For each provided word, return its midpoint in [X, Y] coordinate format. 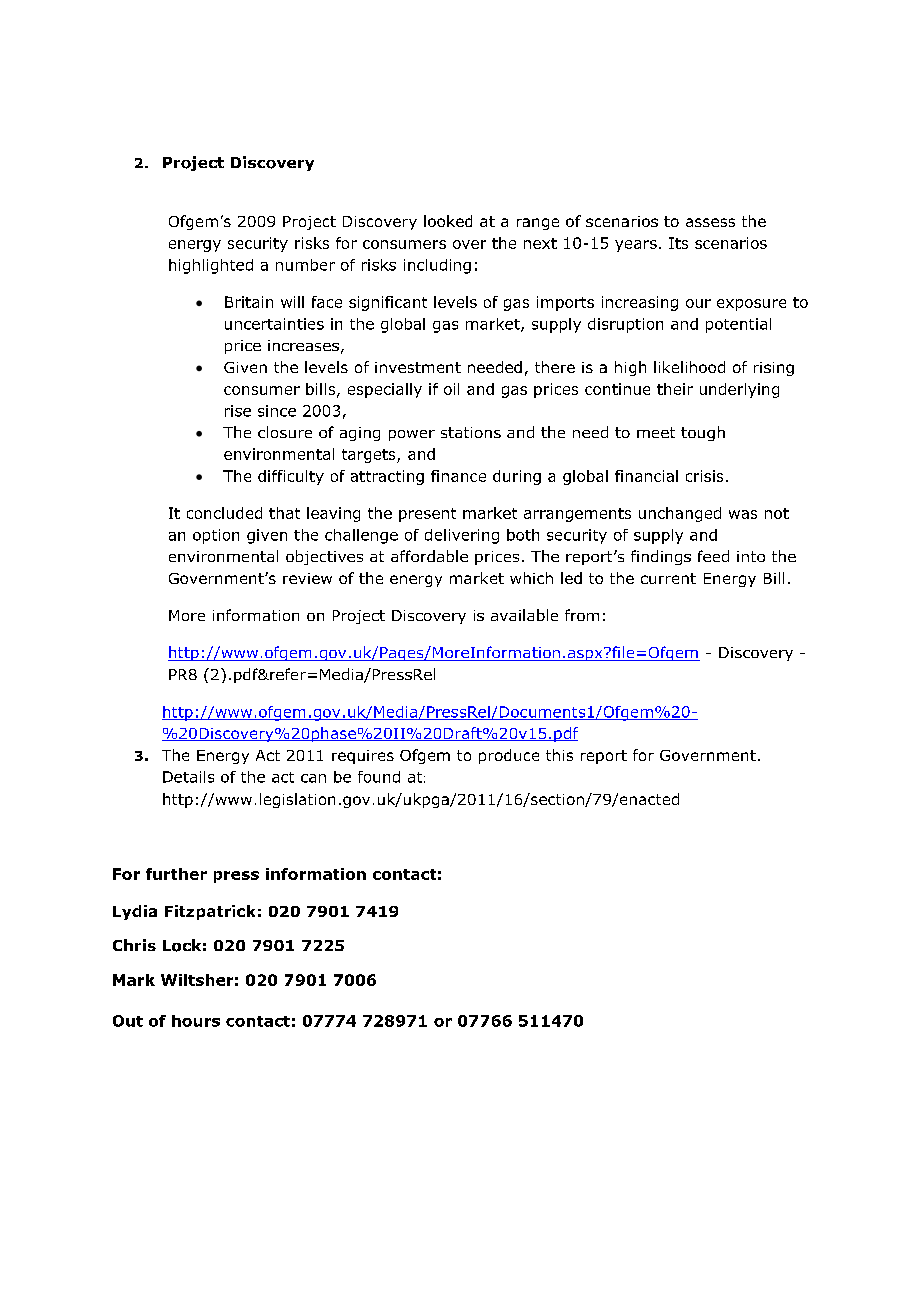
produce [509, 756]
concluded [224, 513]
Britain [249, 302]
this [559, 755]
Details [188, 777]
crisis [704, 476]
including [437, 266]
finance [458, 476]
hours [196, 1021]
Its [678, 243]
